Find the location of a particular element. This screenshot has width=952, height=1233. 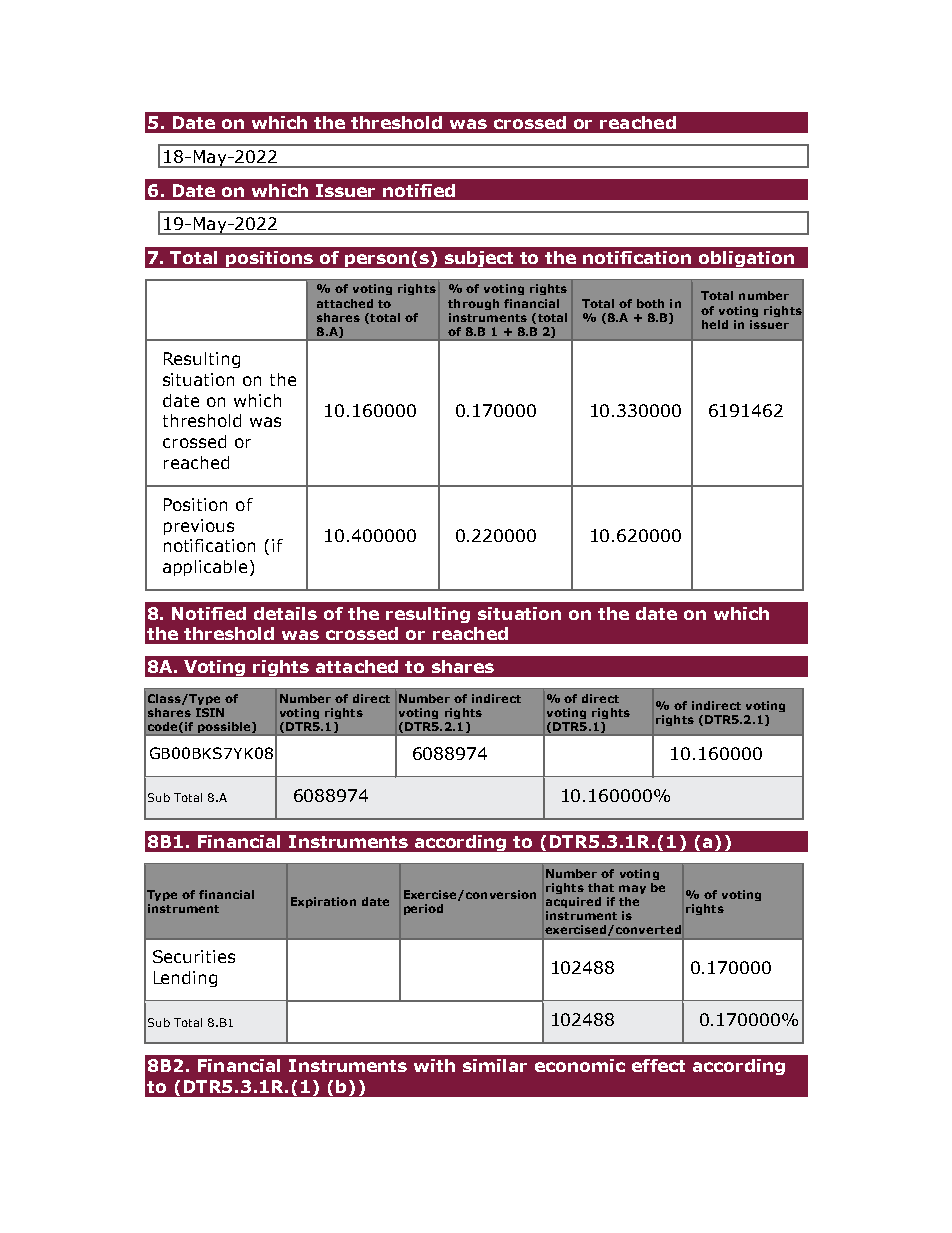

Expiration is located at coordinates (323, 902).
